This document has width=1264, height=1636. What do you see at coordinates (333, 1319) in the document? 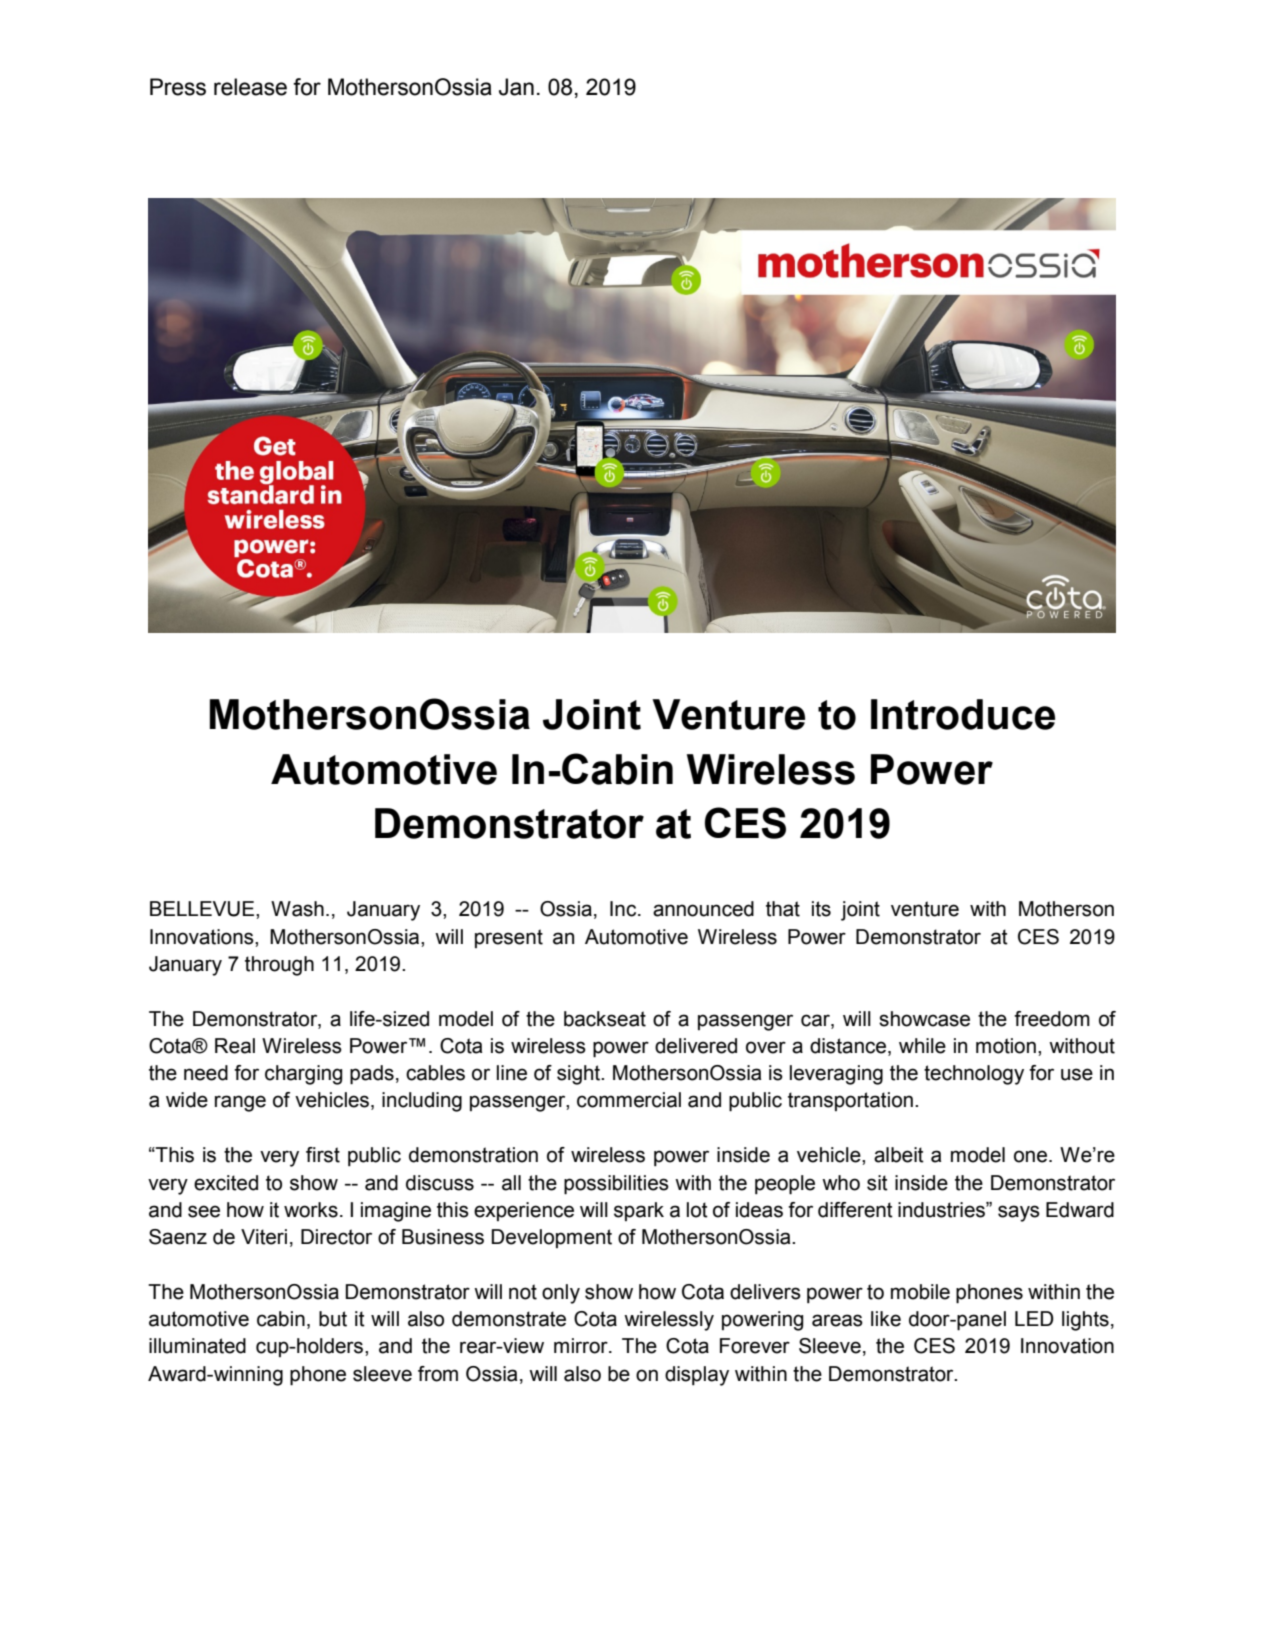
I see `but` at bounding box center [333, 1319].
